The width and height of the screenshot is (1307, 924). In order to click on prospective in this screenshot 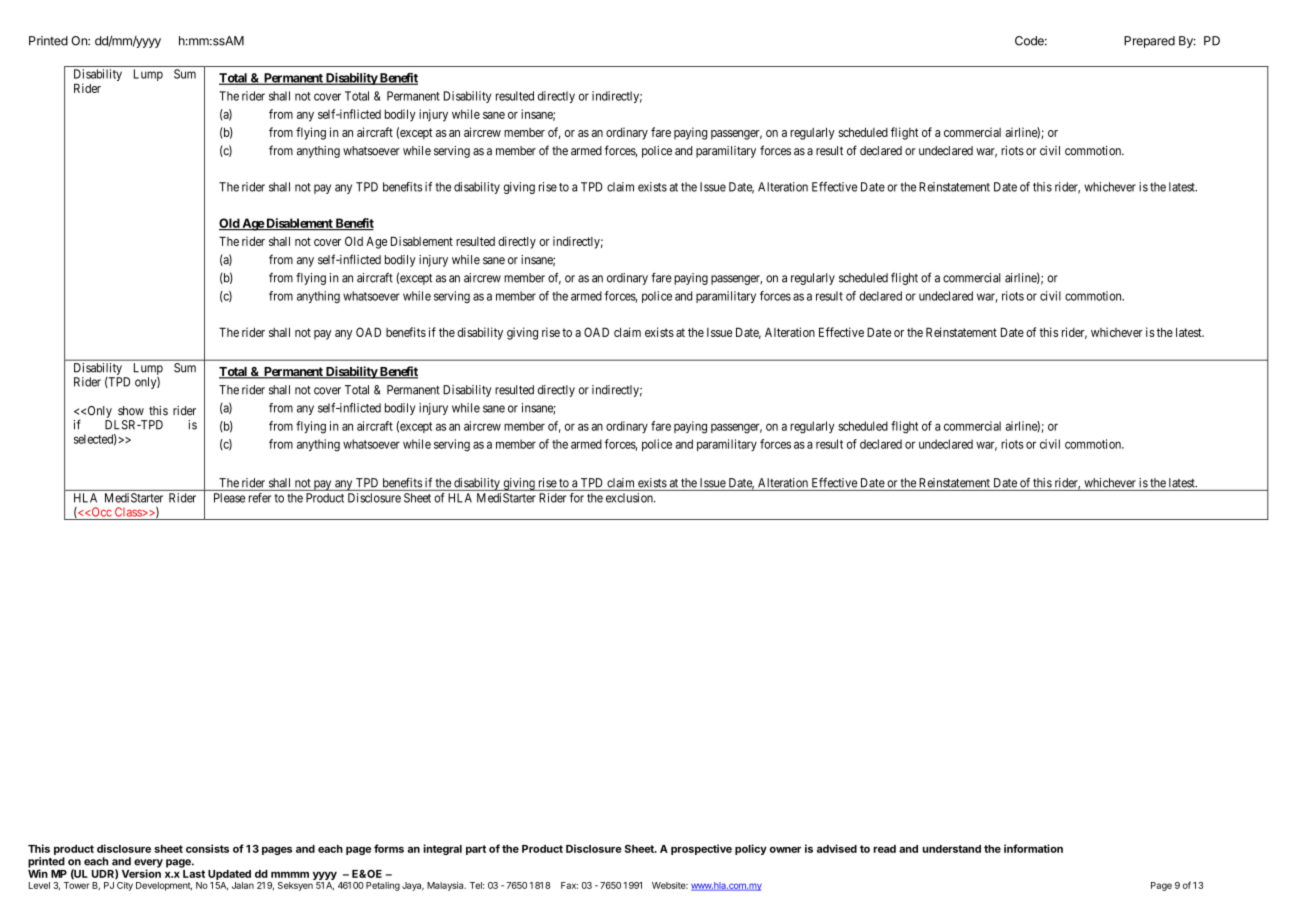, I will do `click(701, 849)`.
